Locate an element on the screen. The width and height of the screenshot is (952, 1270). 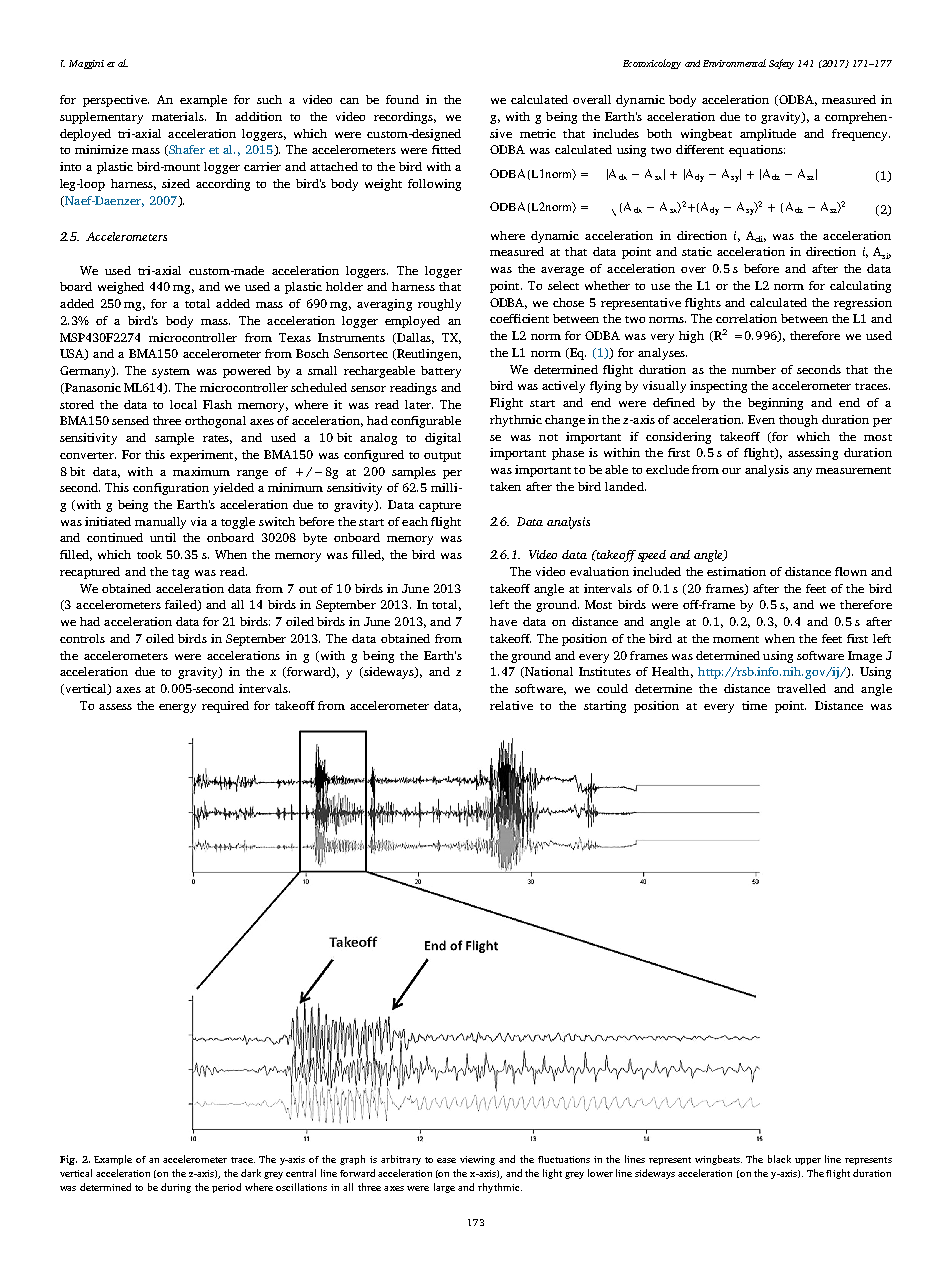
time is located at coordinates (754, 705).
